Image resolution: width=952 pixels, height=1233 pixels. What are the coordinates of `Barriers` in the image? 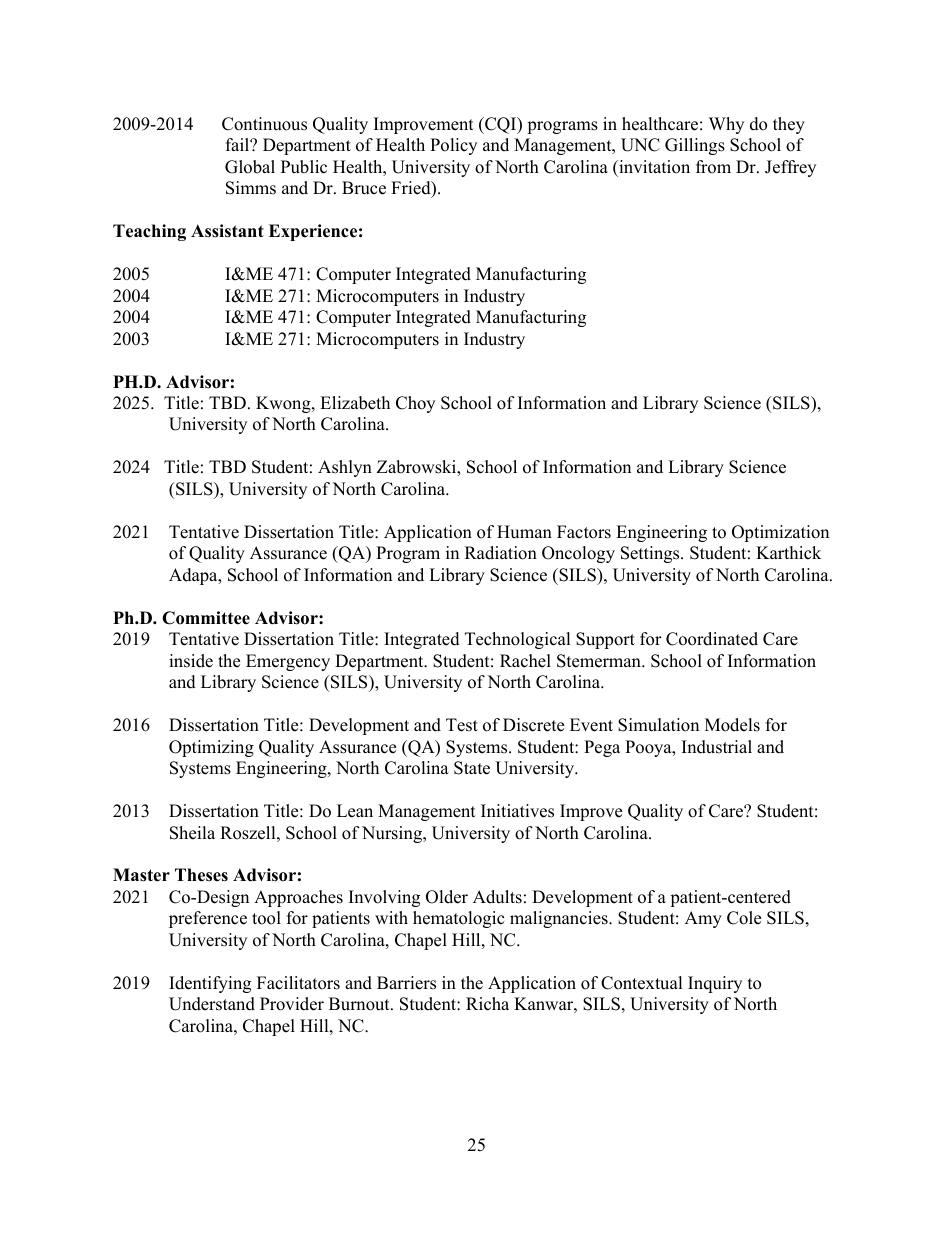 It's located at (406, 983).
